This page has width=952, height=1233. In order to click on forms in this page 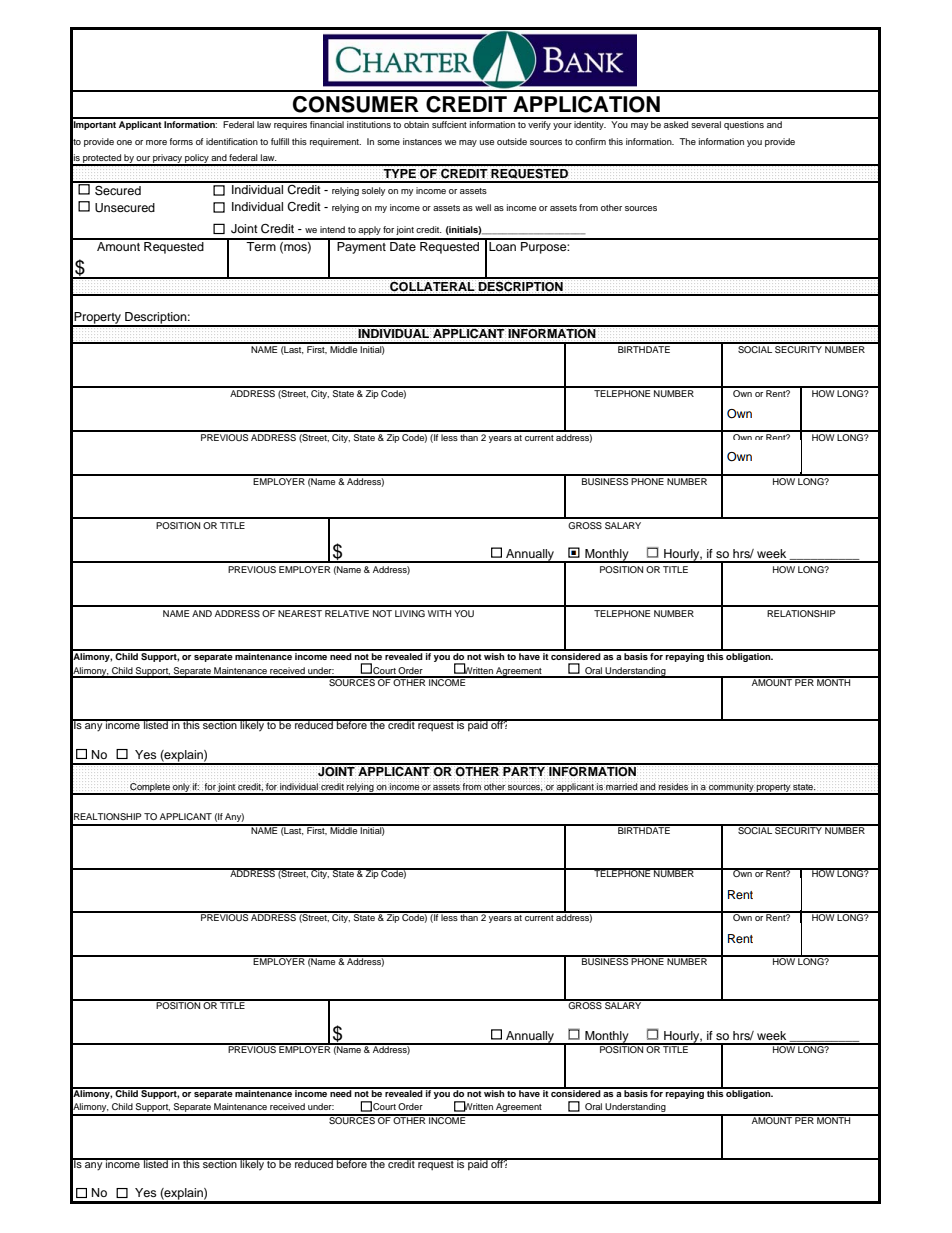, I will do `click(181, 141)`.
